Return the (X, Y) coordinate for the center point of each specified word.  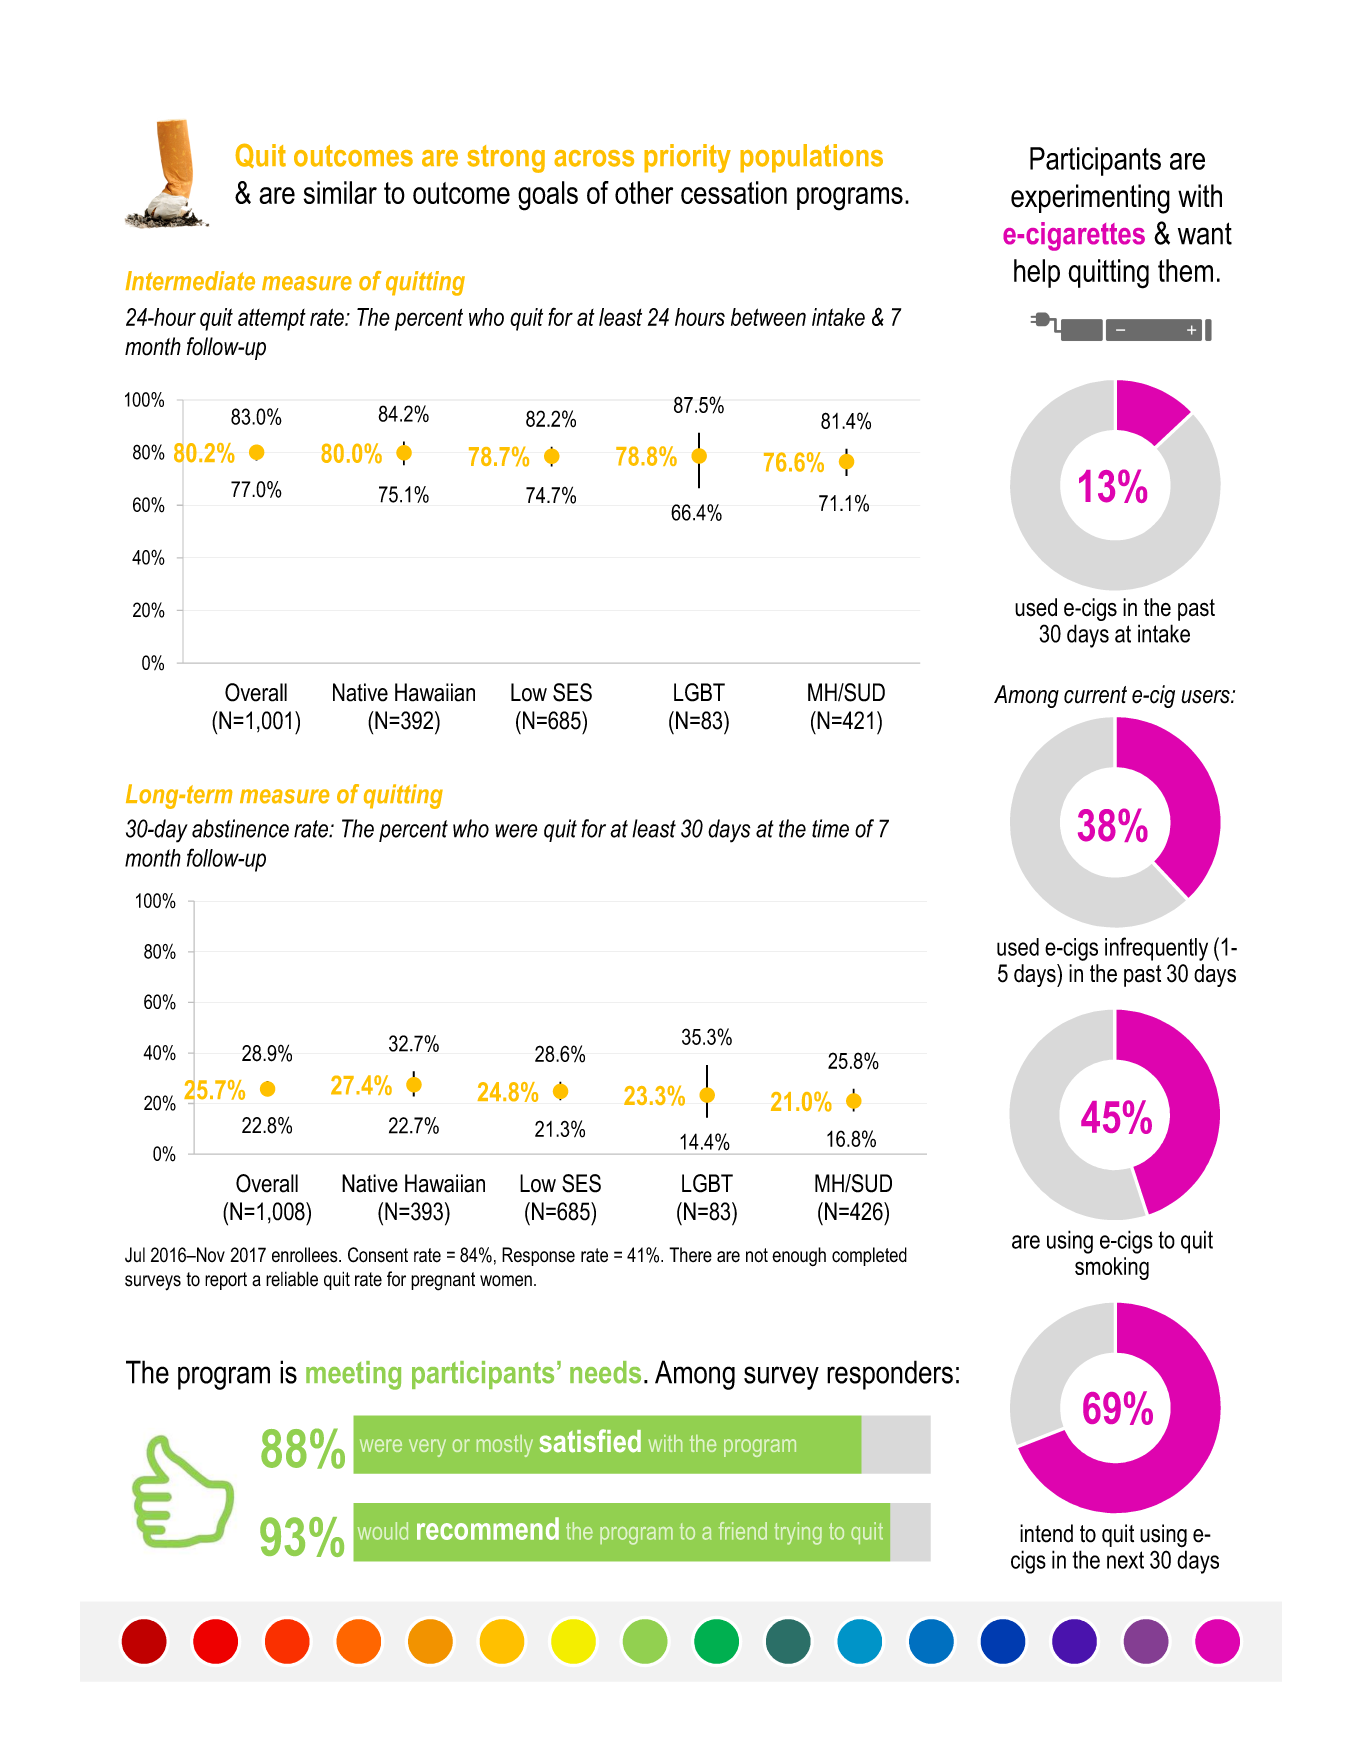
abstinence (240, 828)
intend (1046, 1533)
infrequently (1156, 949)
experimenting (1090, 199)
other (644, 192)
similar (340, 192)
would (383, 1531)
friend (743, 1531)
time (830, 828)
